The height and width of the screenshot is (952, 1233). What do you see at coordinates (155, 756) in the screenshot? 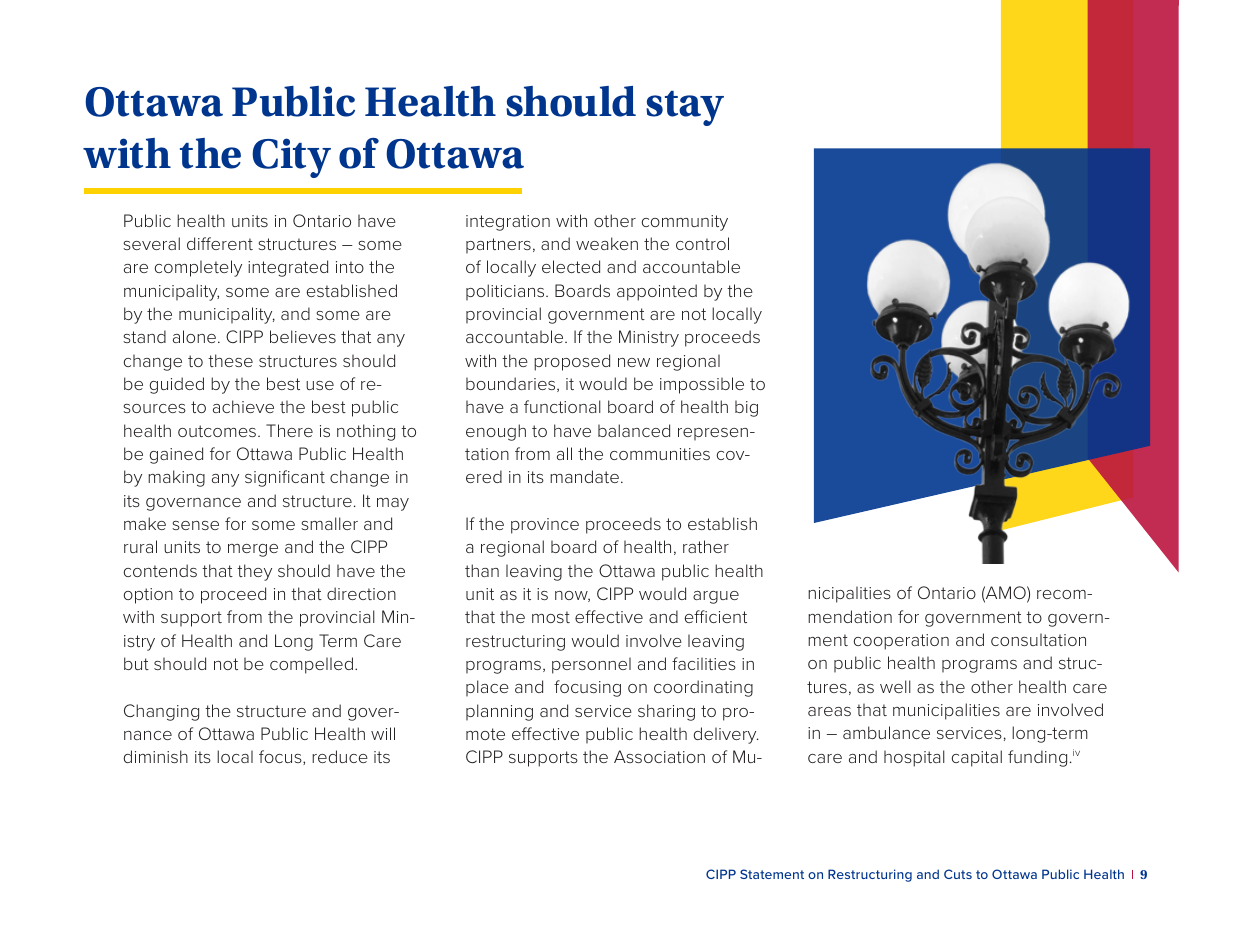
I see `diminish` at bounding box center [155, 756].
